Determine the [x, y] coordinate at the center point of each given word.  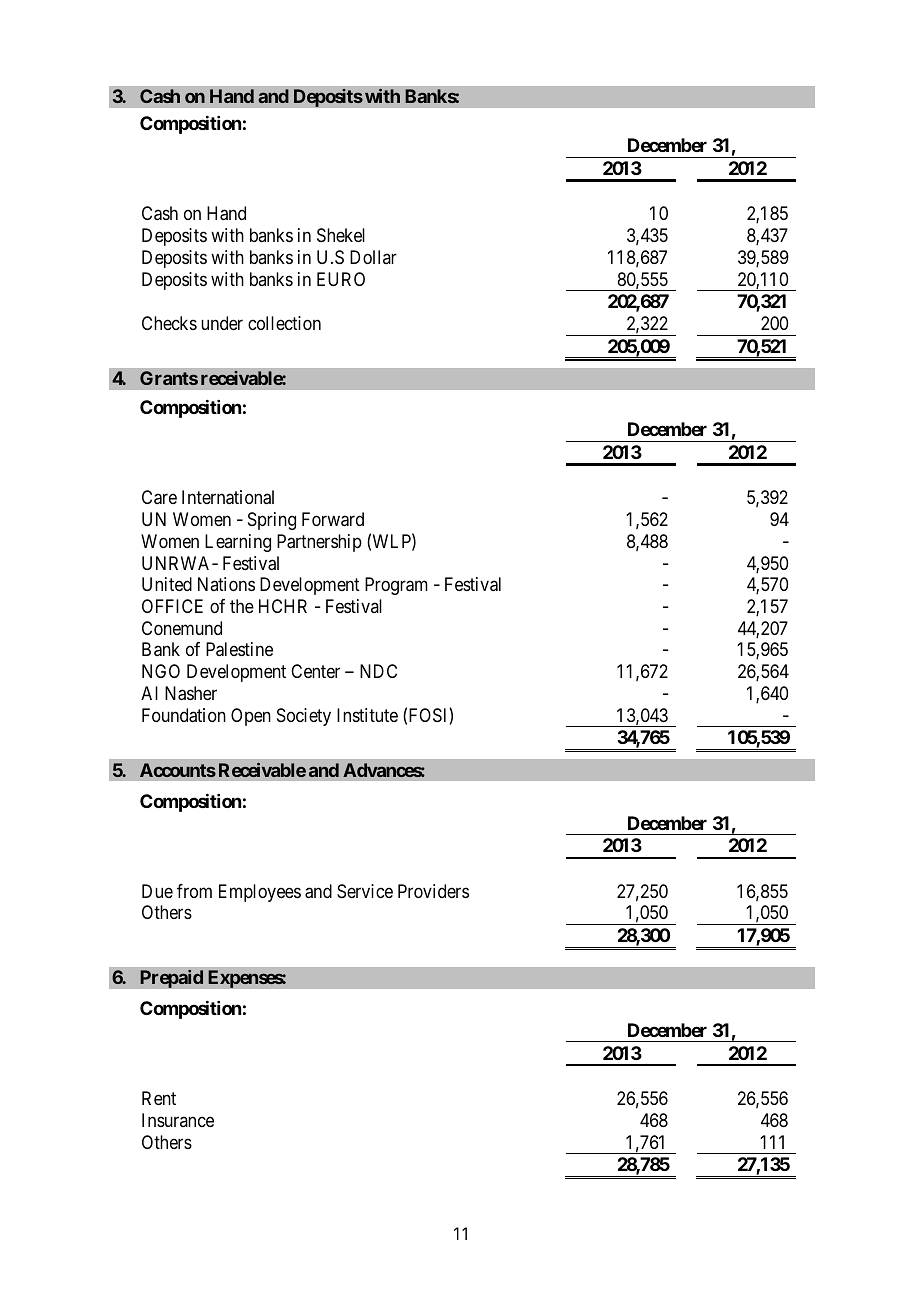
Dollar [373, 257]
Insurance [178, 1120]
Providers [433, 891]
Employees [260, 893]
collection [284, 323]
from [194, 891]
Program [396, 586]
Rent [159, 1098]
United [167, 584]
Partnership [319, 543]
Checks [169, 323]
